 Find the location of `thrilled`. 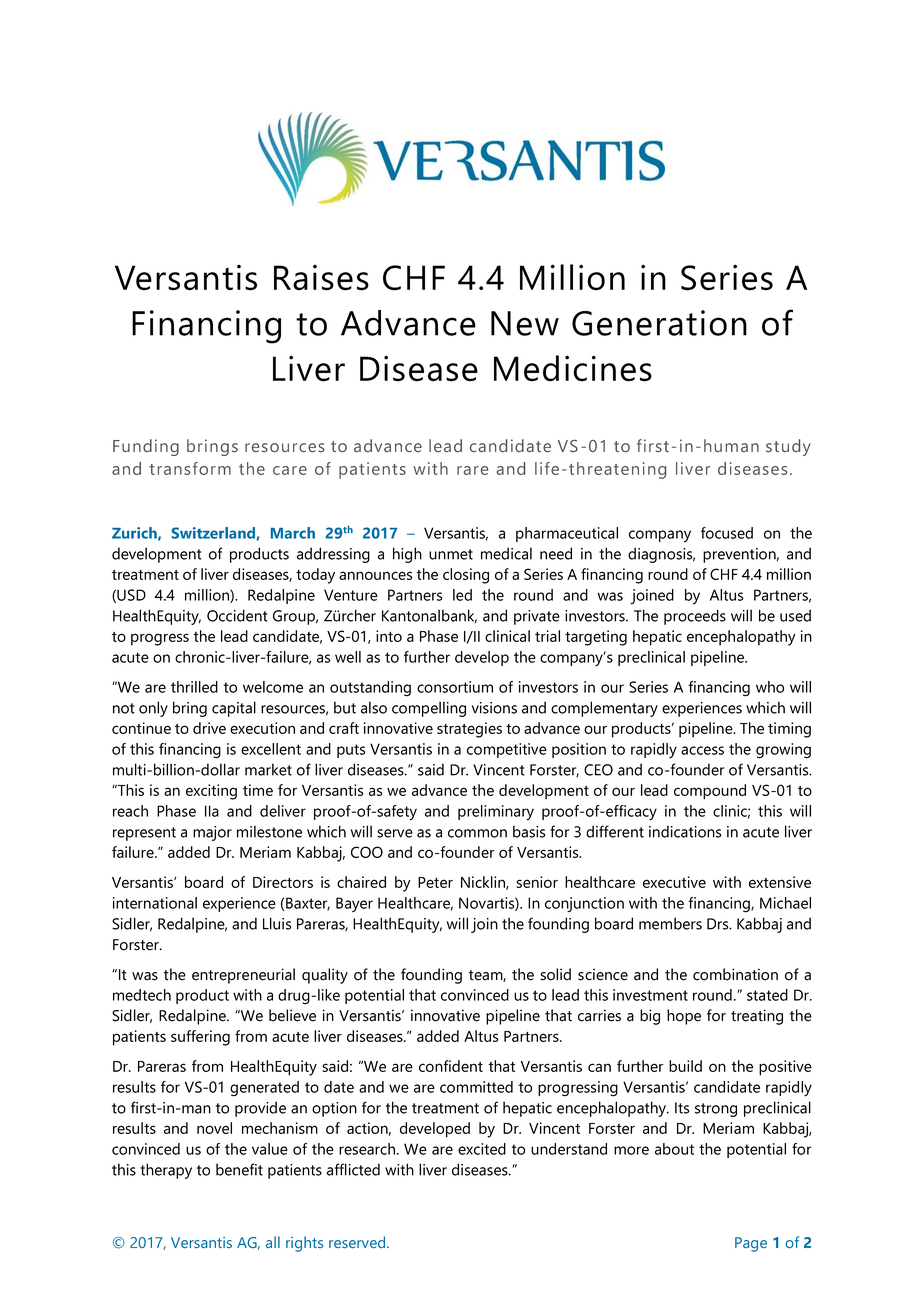

thrilled is located at coordinates (194, 687).
